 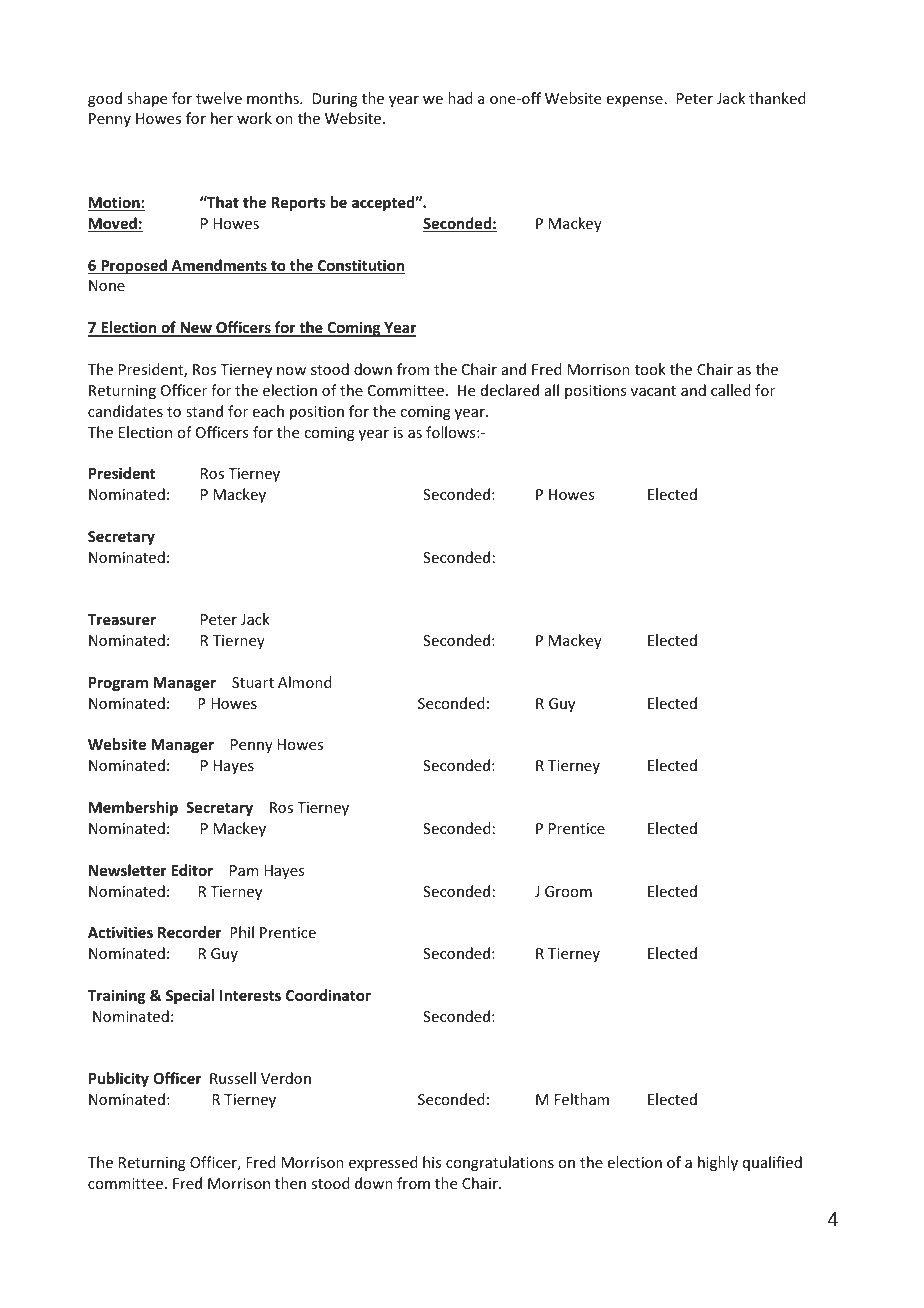 What do you see at coordinates (635, 101) in the image?
I see `expense` at bounding box center [635, 101].
